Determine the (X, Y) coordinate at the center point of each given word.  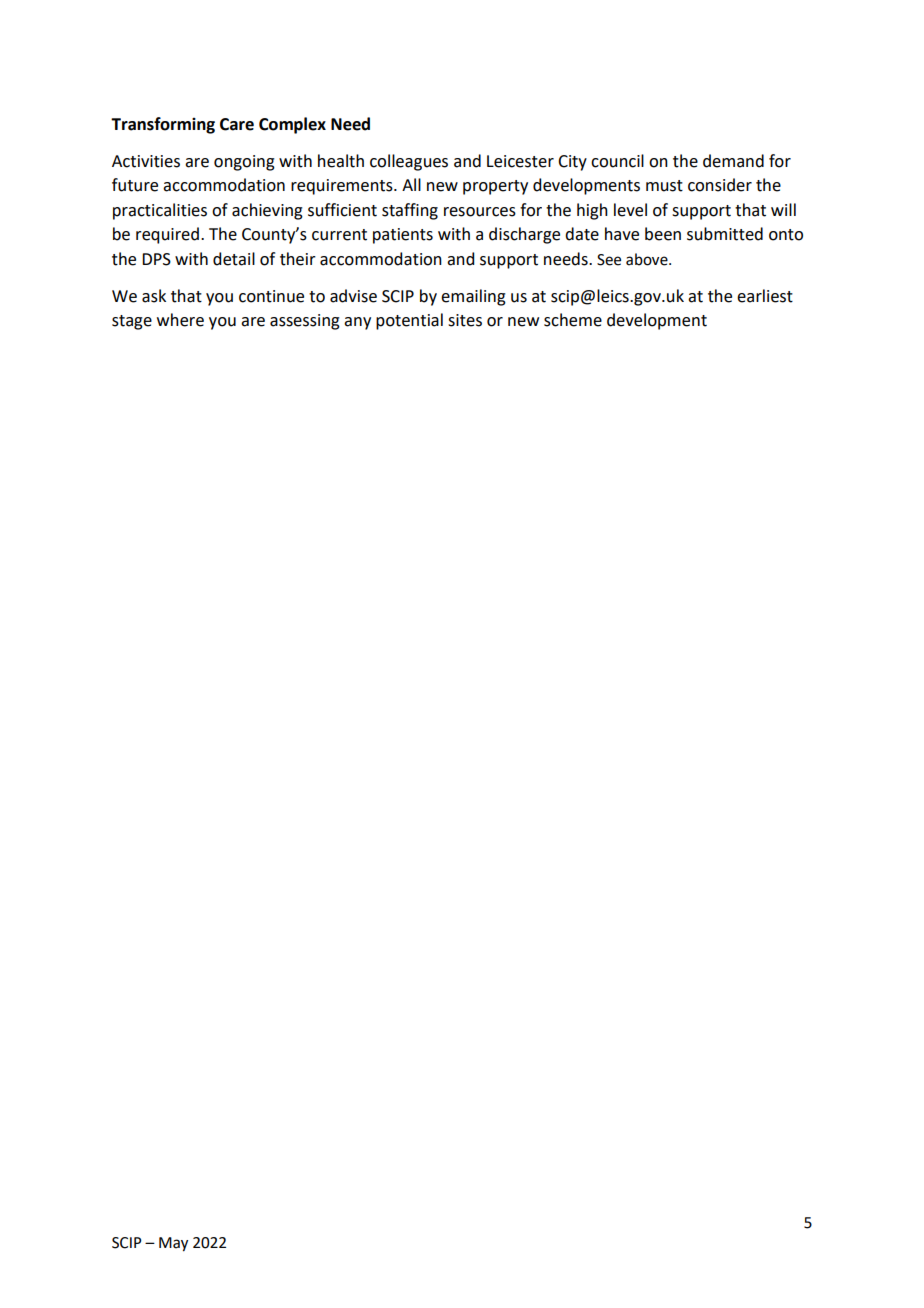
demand (733, 161)
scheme (573, 320)
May (173, 1244)
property (495, 187)
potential (409, 321)
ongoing (244, 163)
